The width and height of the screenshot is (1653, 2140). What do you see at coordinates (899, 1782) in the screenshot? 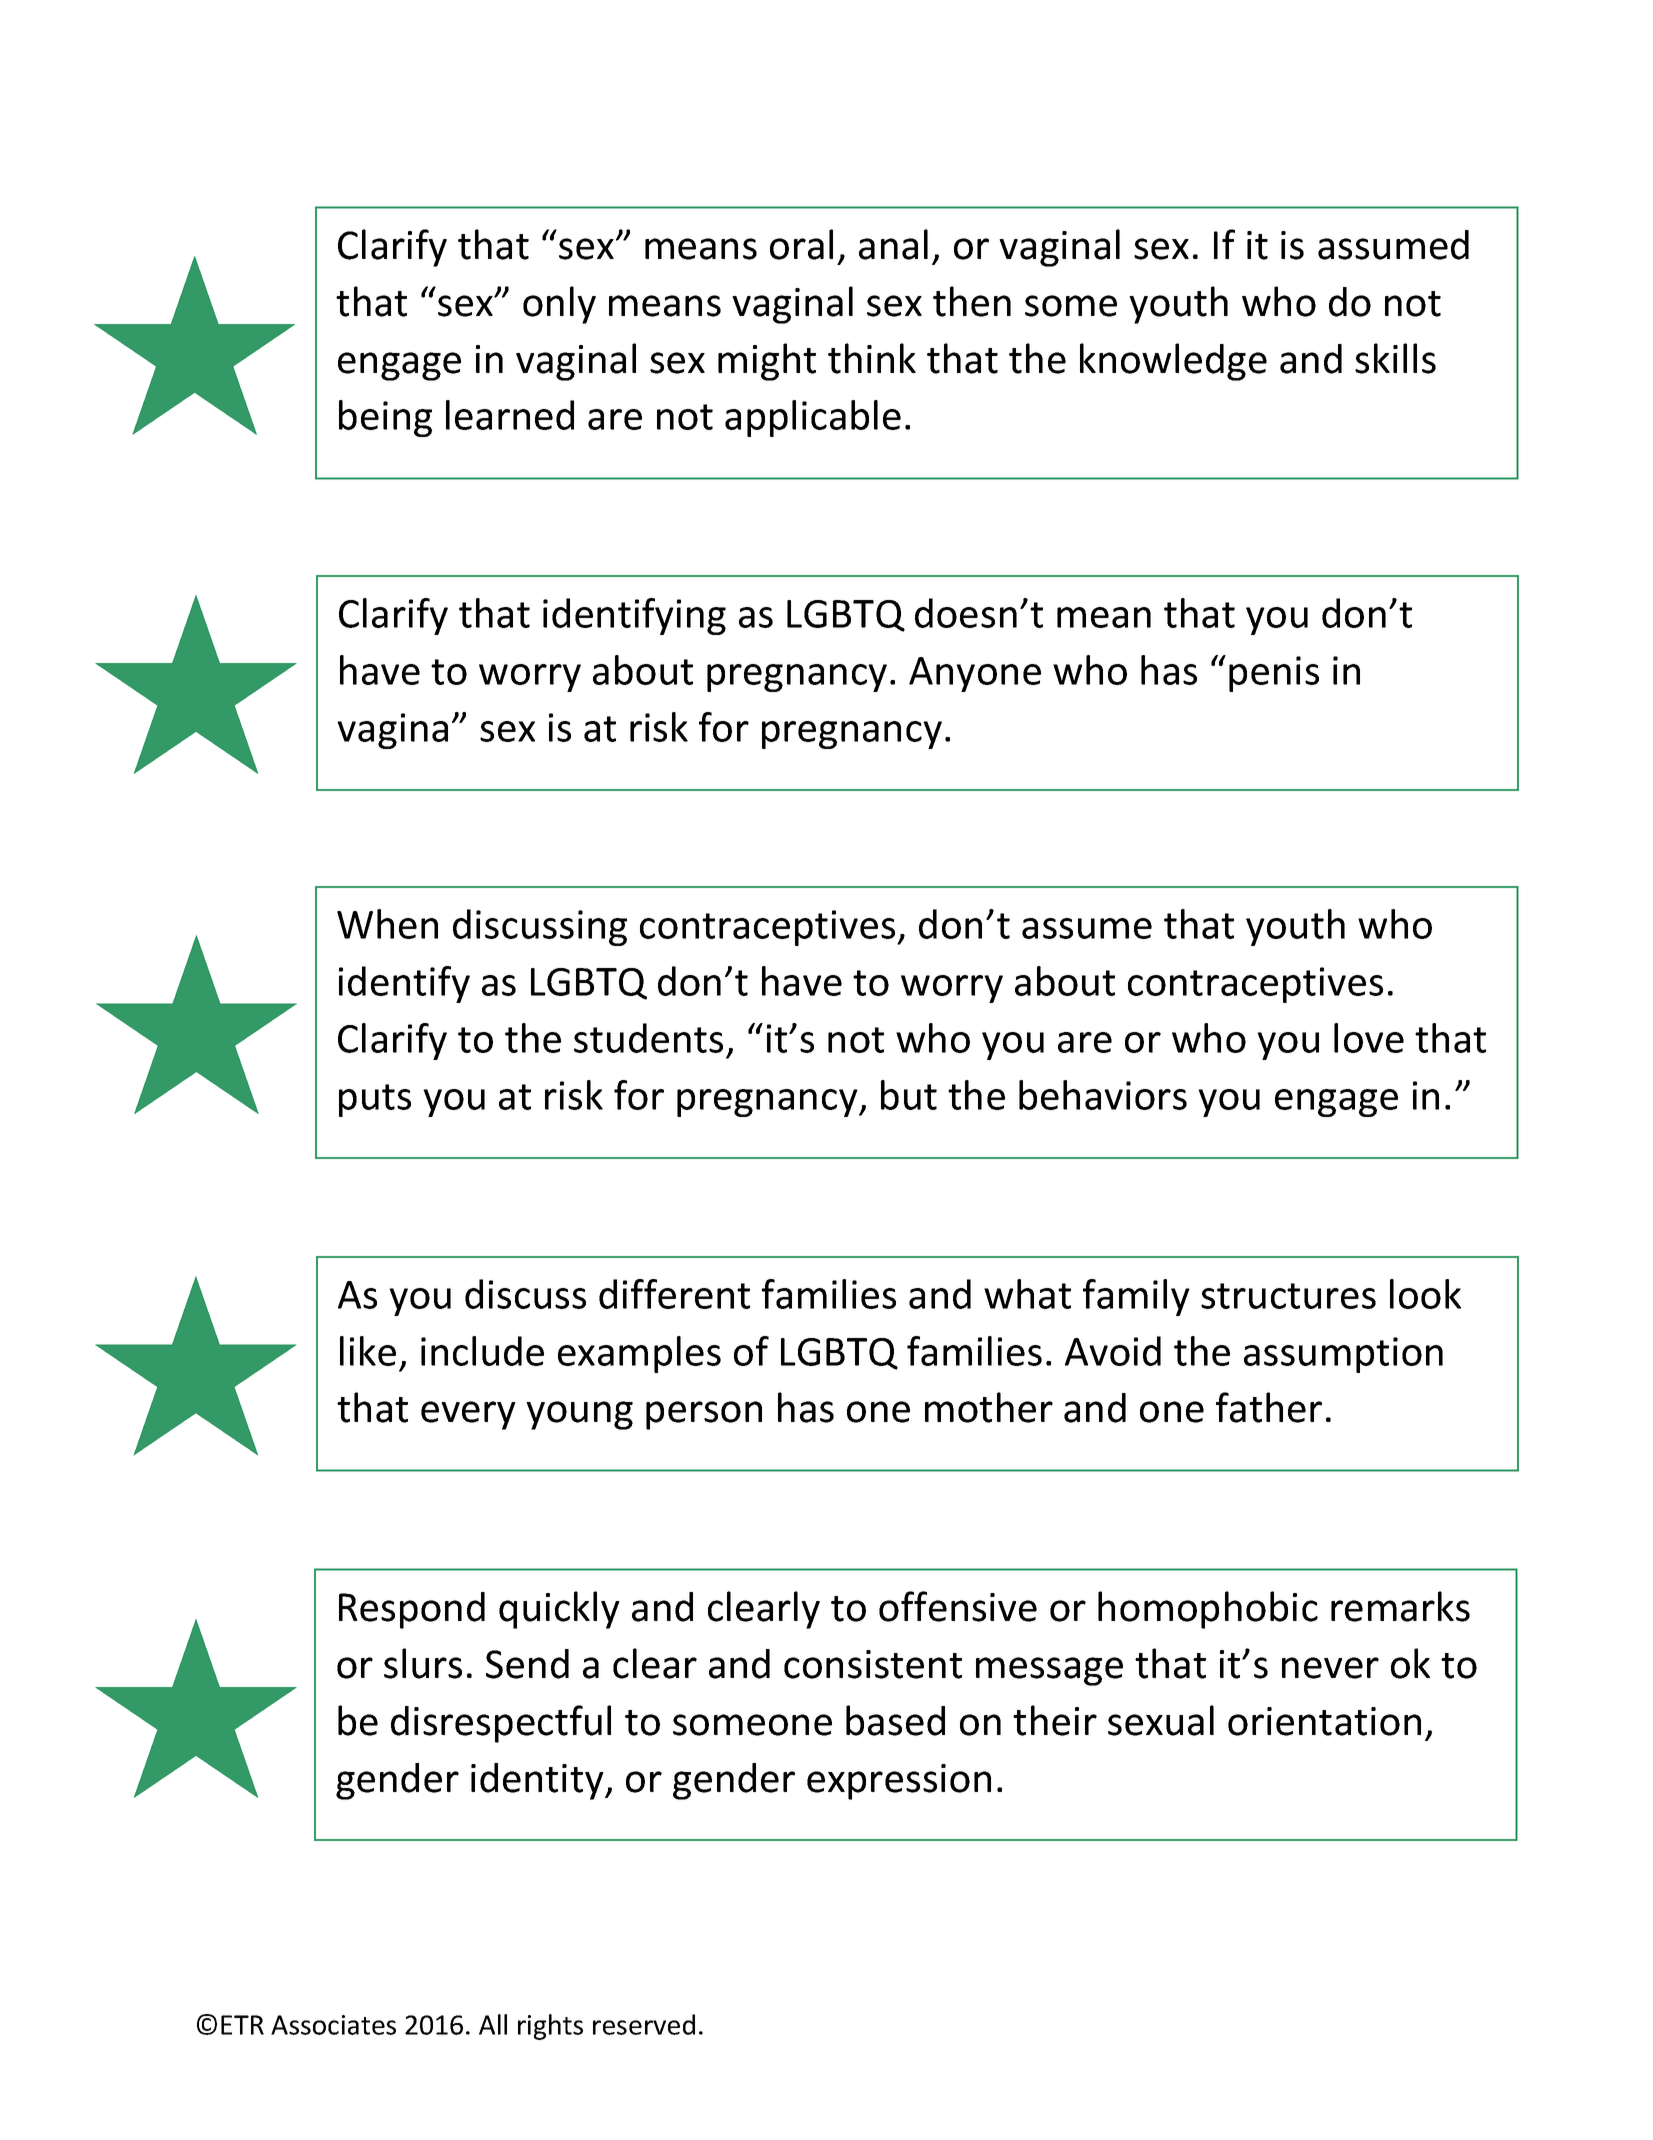
I see `expression` at bounding box center [899, 1782].
